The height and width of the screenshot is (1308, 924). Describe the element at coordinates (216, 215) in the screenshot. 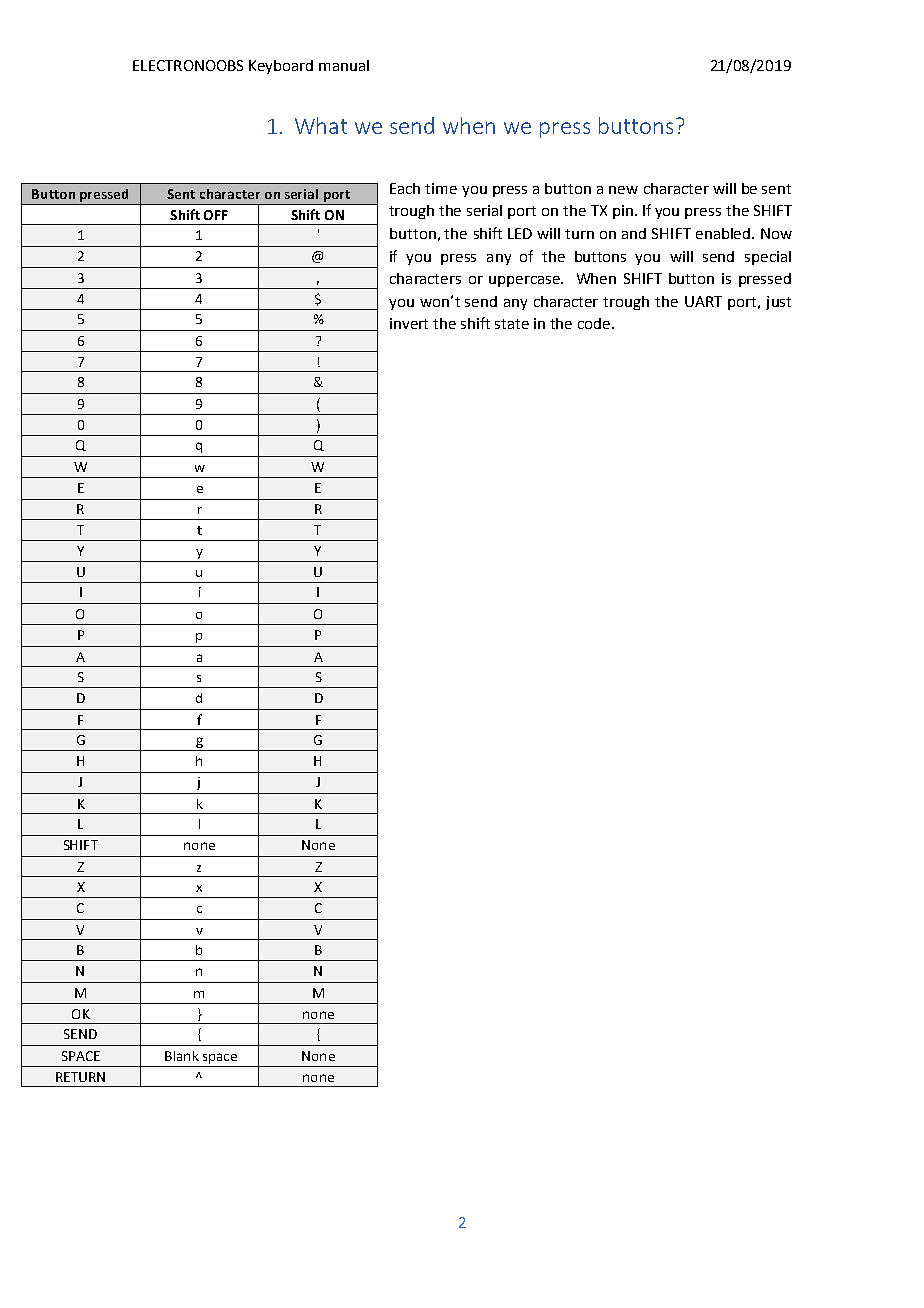

I see `OFF` at that location.
